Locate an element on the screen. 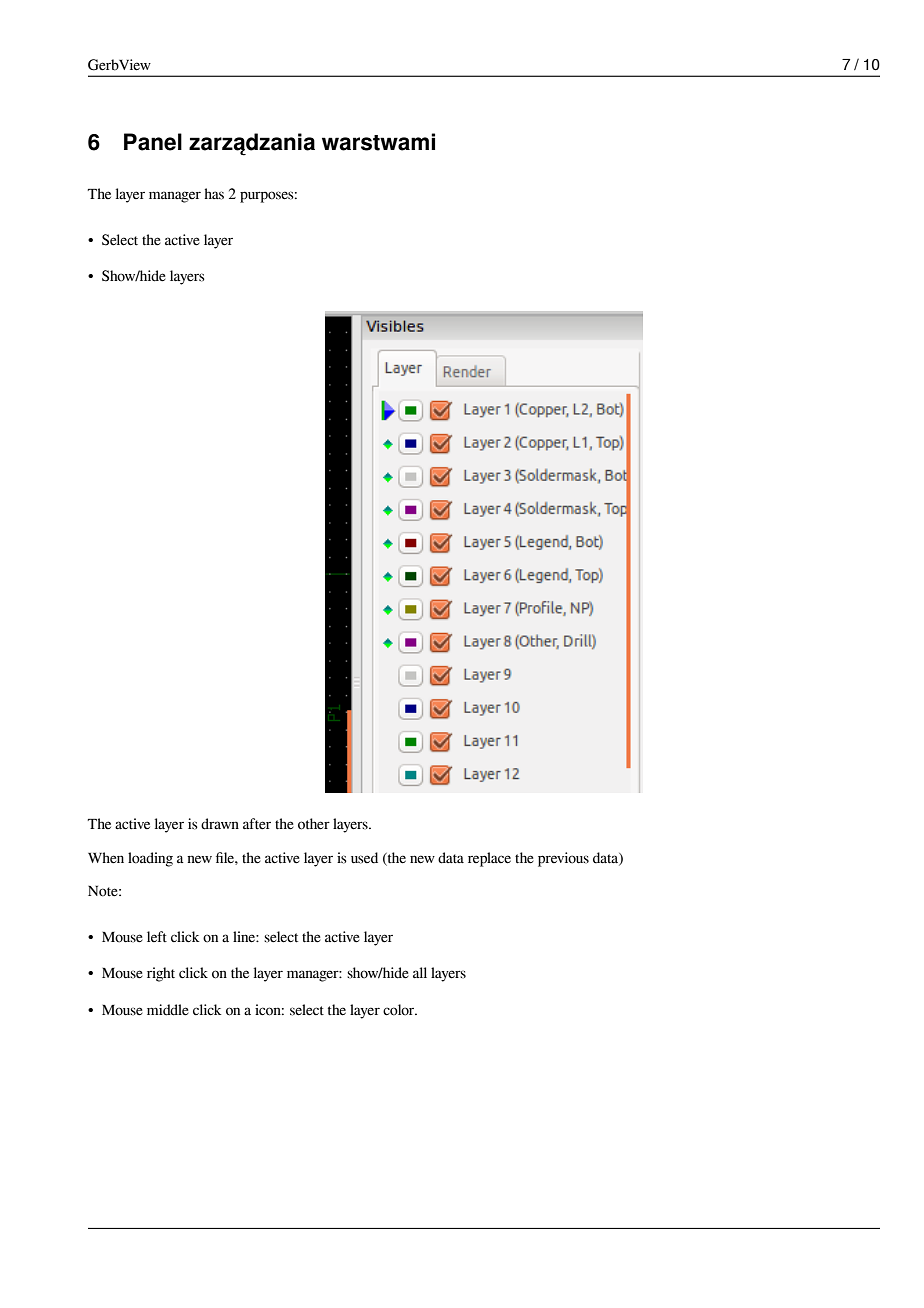 This screenshot has height=1308, width=924. Panel is located at coordinates (153, 142).
